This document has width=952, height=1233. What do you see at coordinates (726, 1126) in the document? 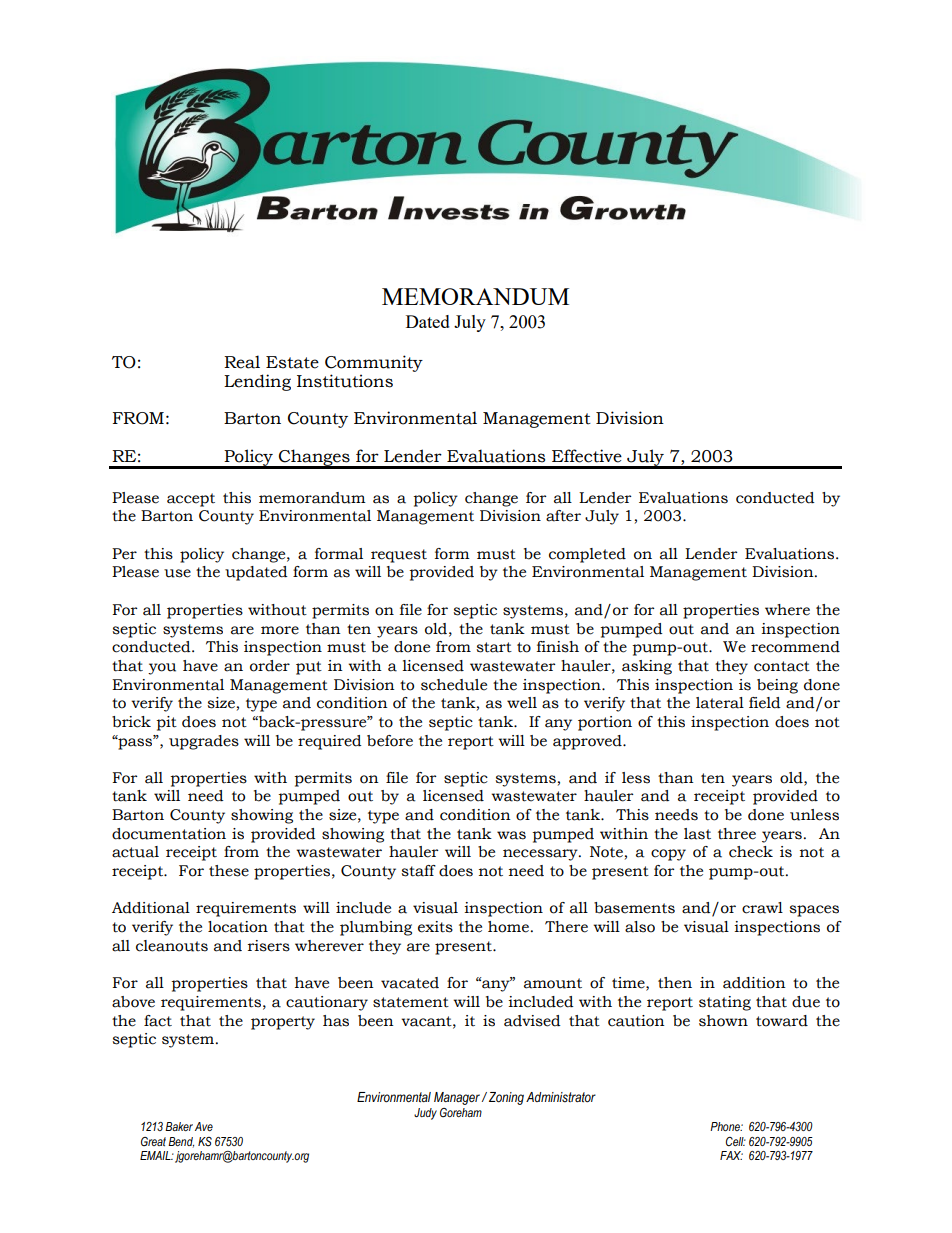
I see `Phone` at bounding box center [726, 1126].
